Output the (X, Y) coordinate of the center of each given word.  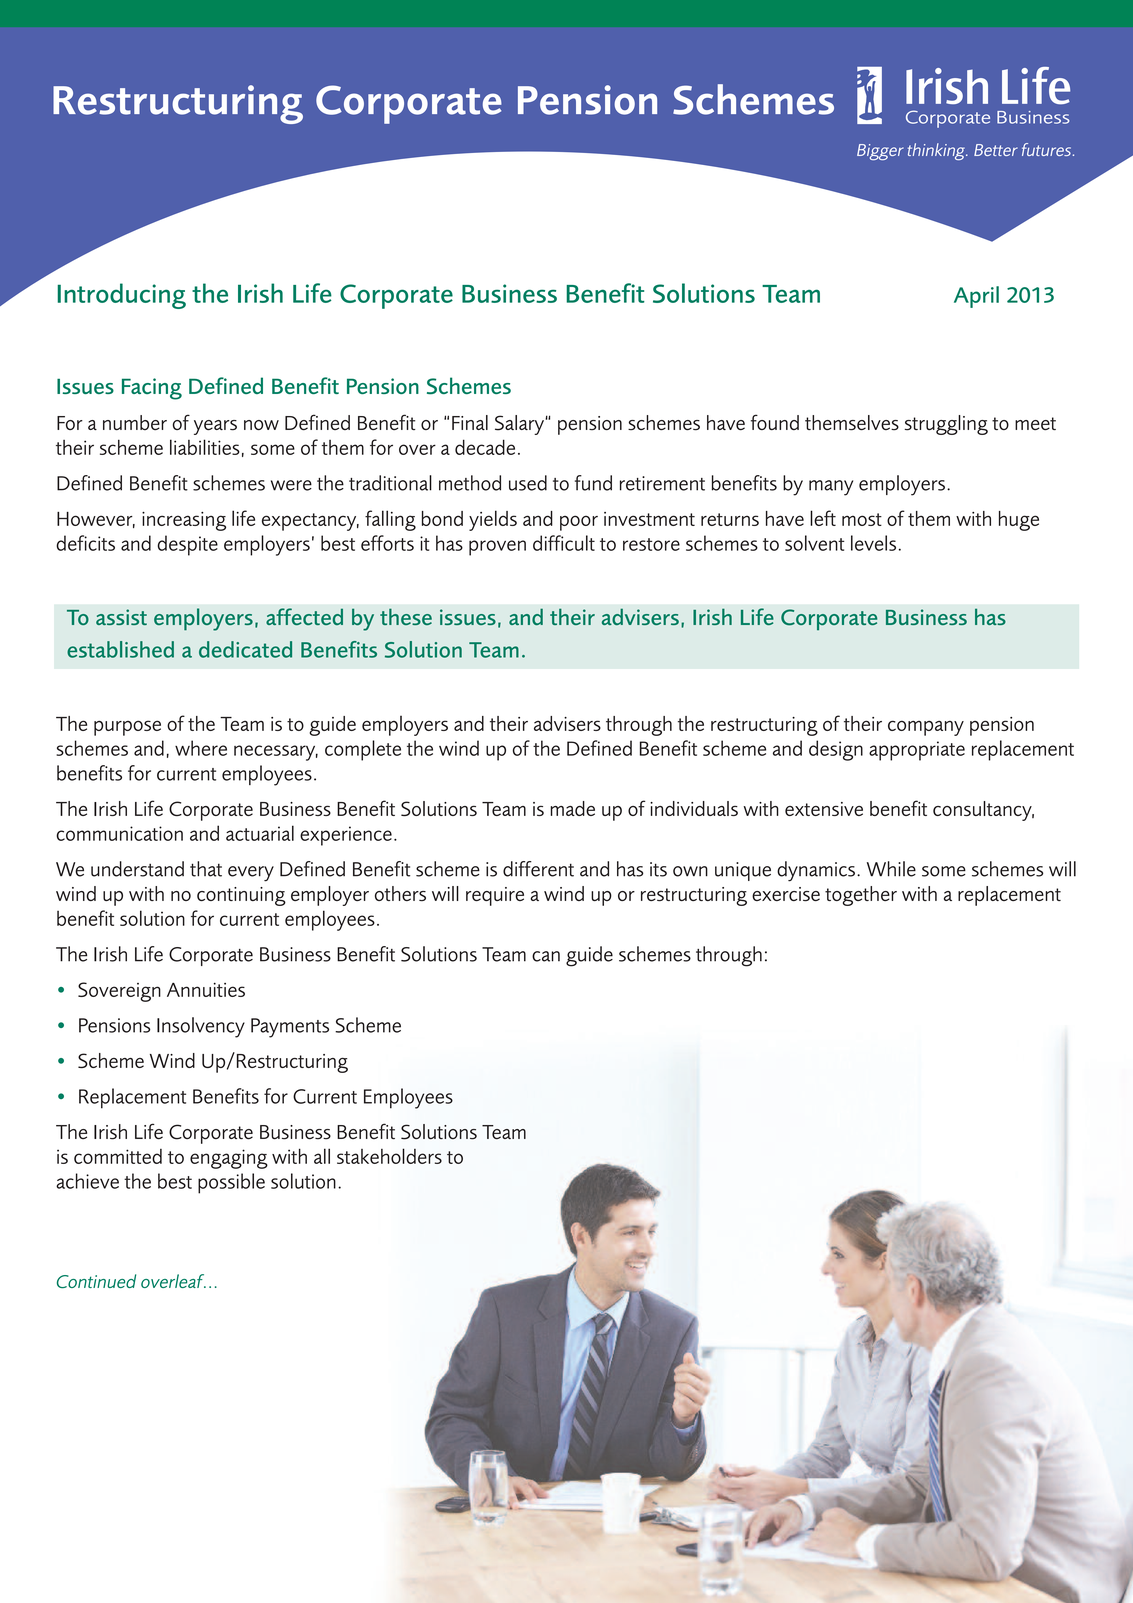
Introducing (121, 296)
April (976, 297)
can (546, 956)
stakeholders (389, 1156)
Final (470, 422)
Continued (96, 1281)
